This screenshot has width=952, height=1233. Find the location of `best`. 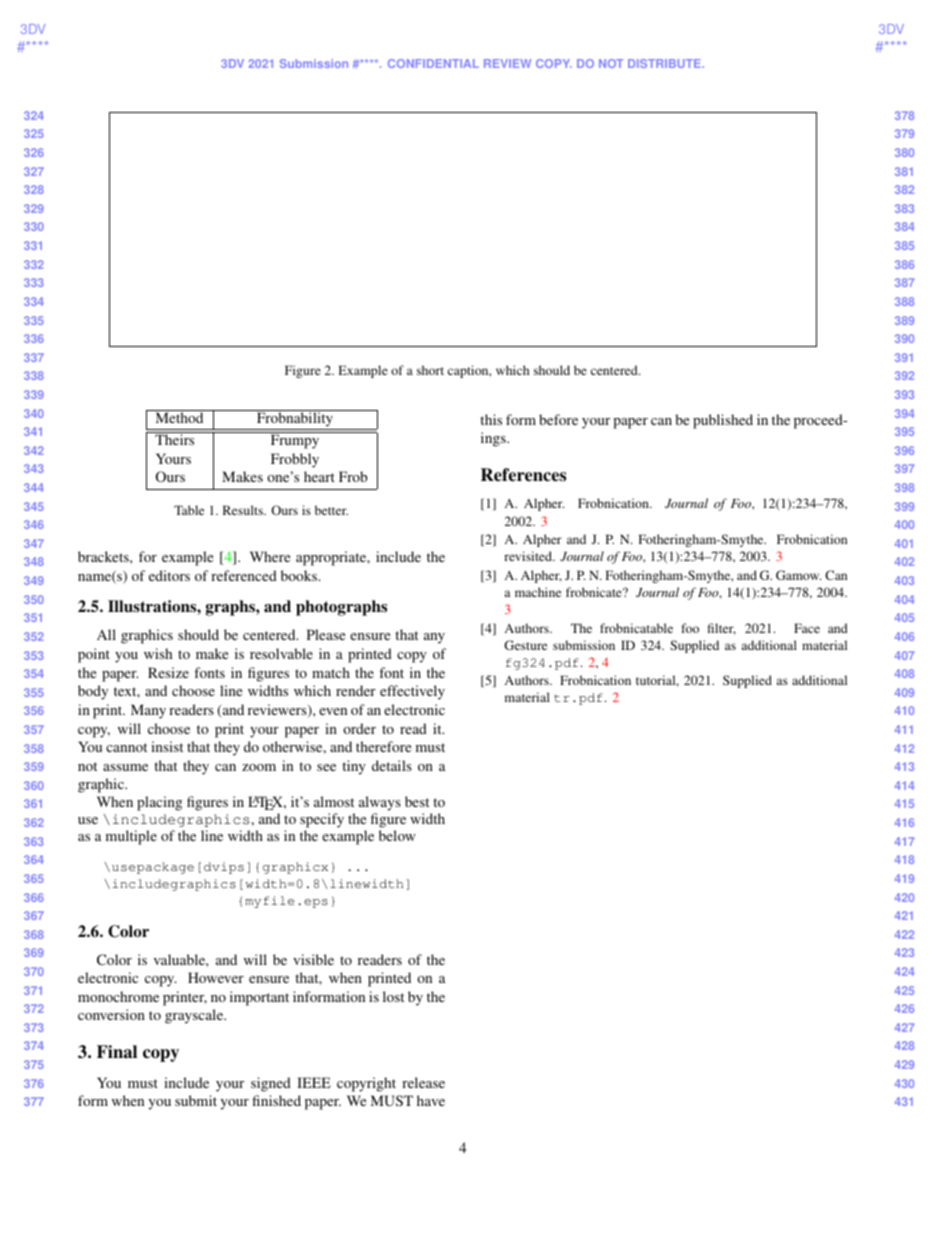

best is located at coordinates (417, 801).
